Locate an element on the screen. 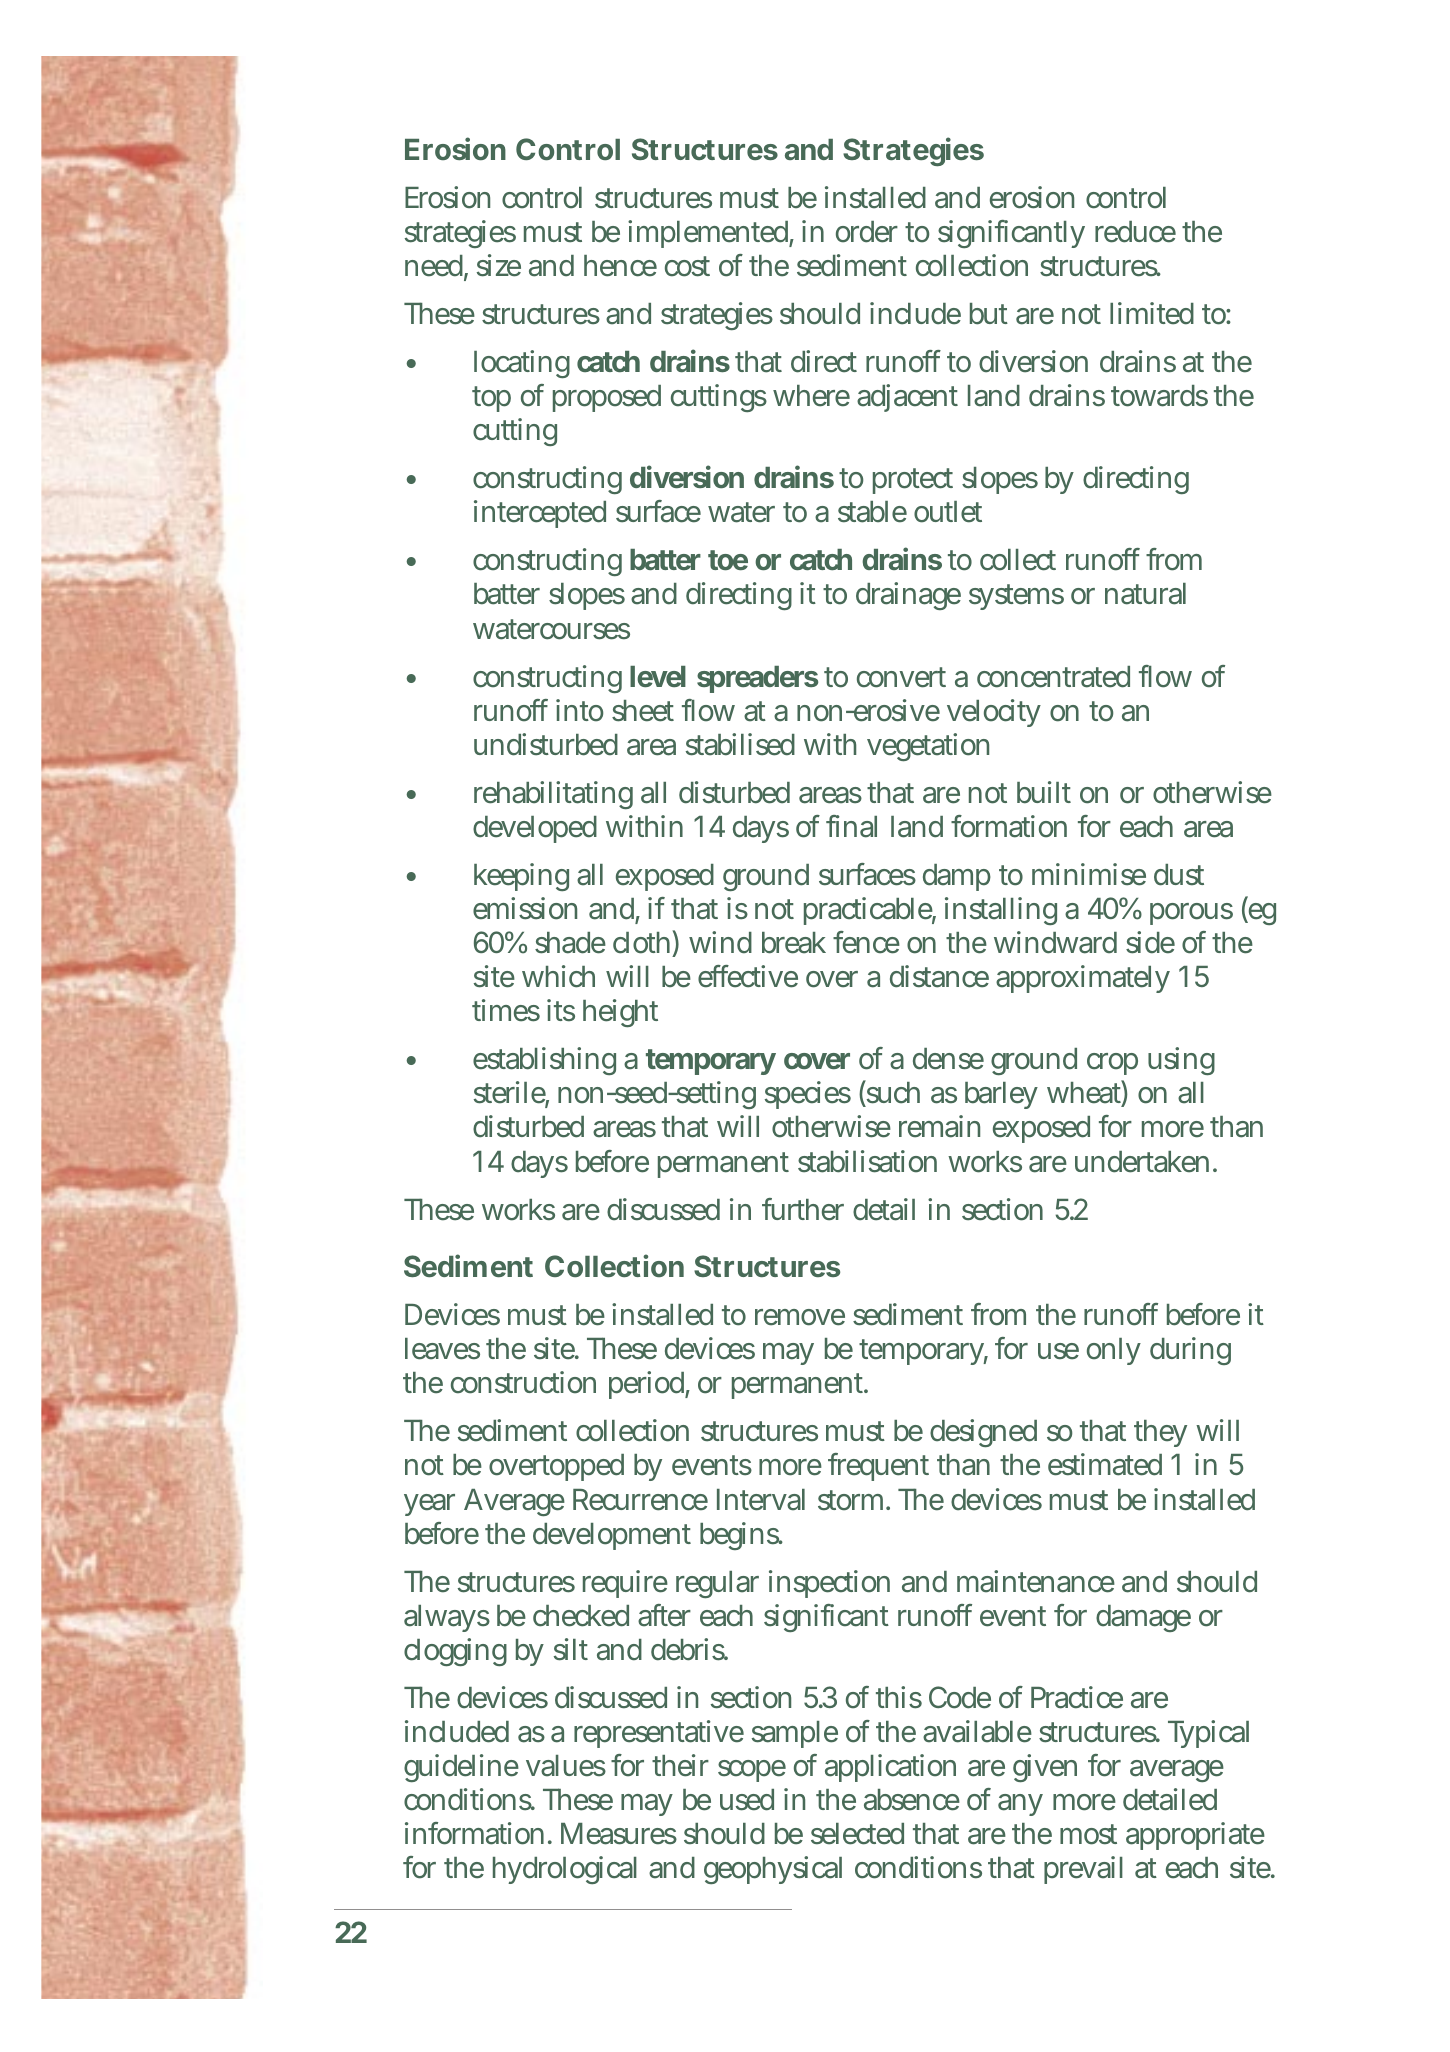 This screenshot has width=1450, height=2052. establishing is located at coordinates (544, 1061).
